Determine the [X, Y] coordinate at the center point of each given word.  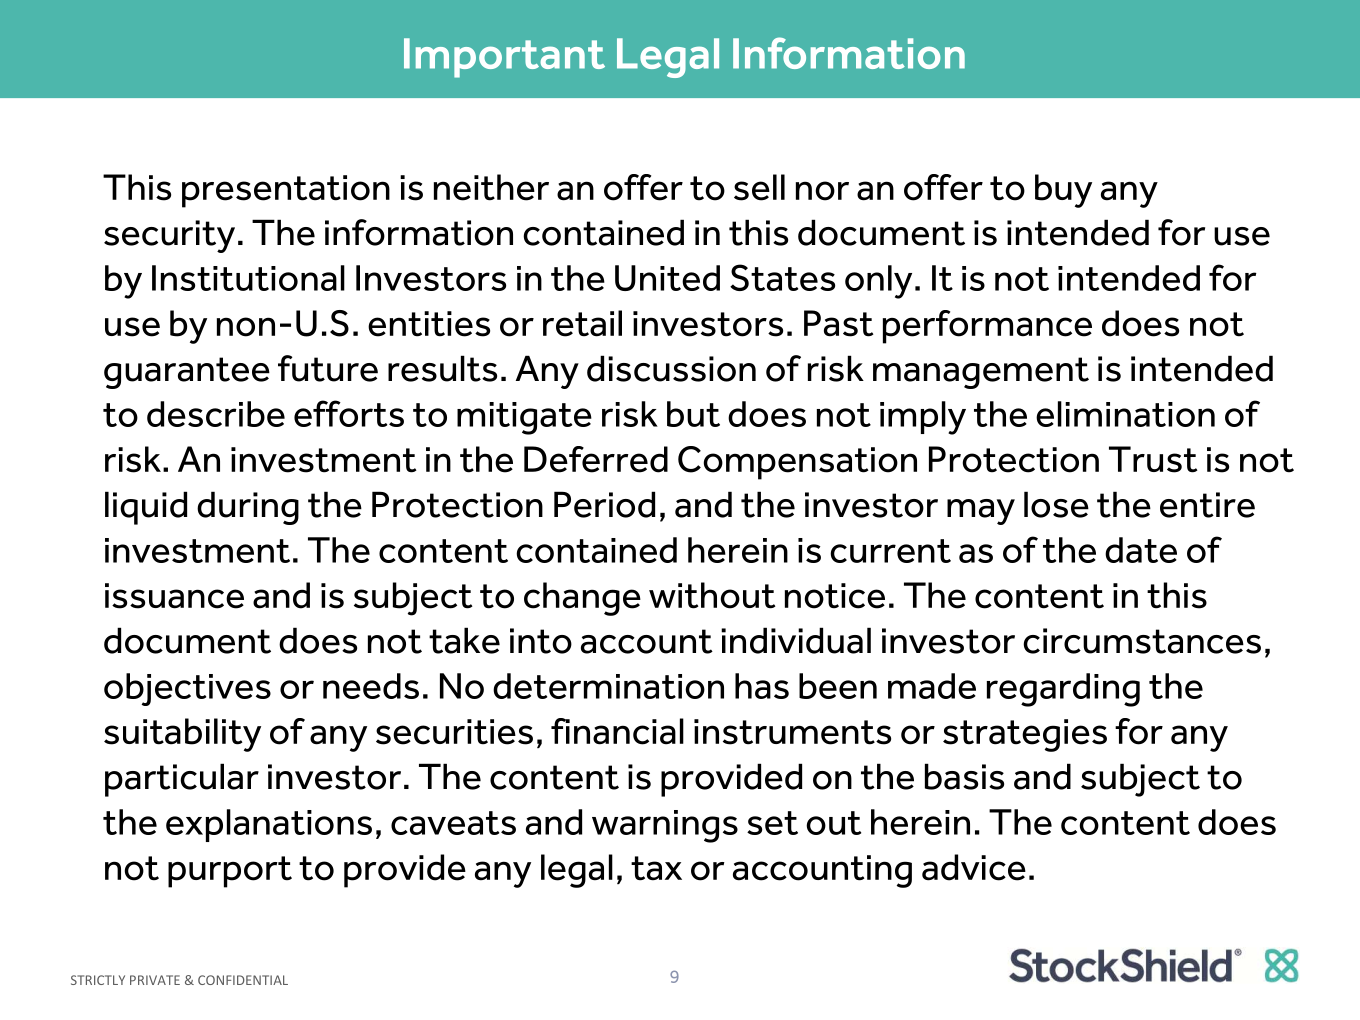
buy [1063, 191]
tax [656, 868]
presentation [286, 191]
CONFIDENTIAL [243, 980]
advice [974, 867]
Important [504, 58]
